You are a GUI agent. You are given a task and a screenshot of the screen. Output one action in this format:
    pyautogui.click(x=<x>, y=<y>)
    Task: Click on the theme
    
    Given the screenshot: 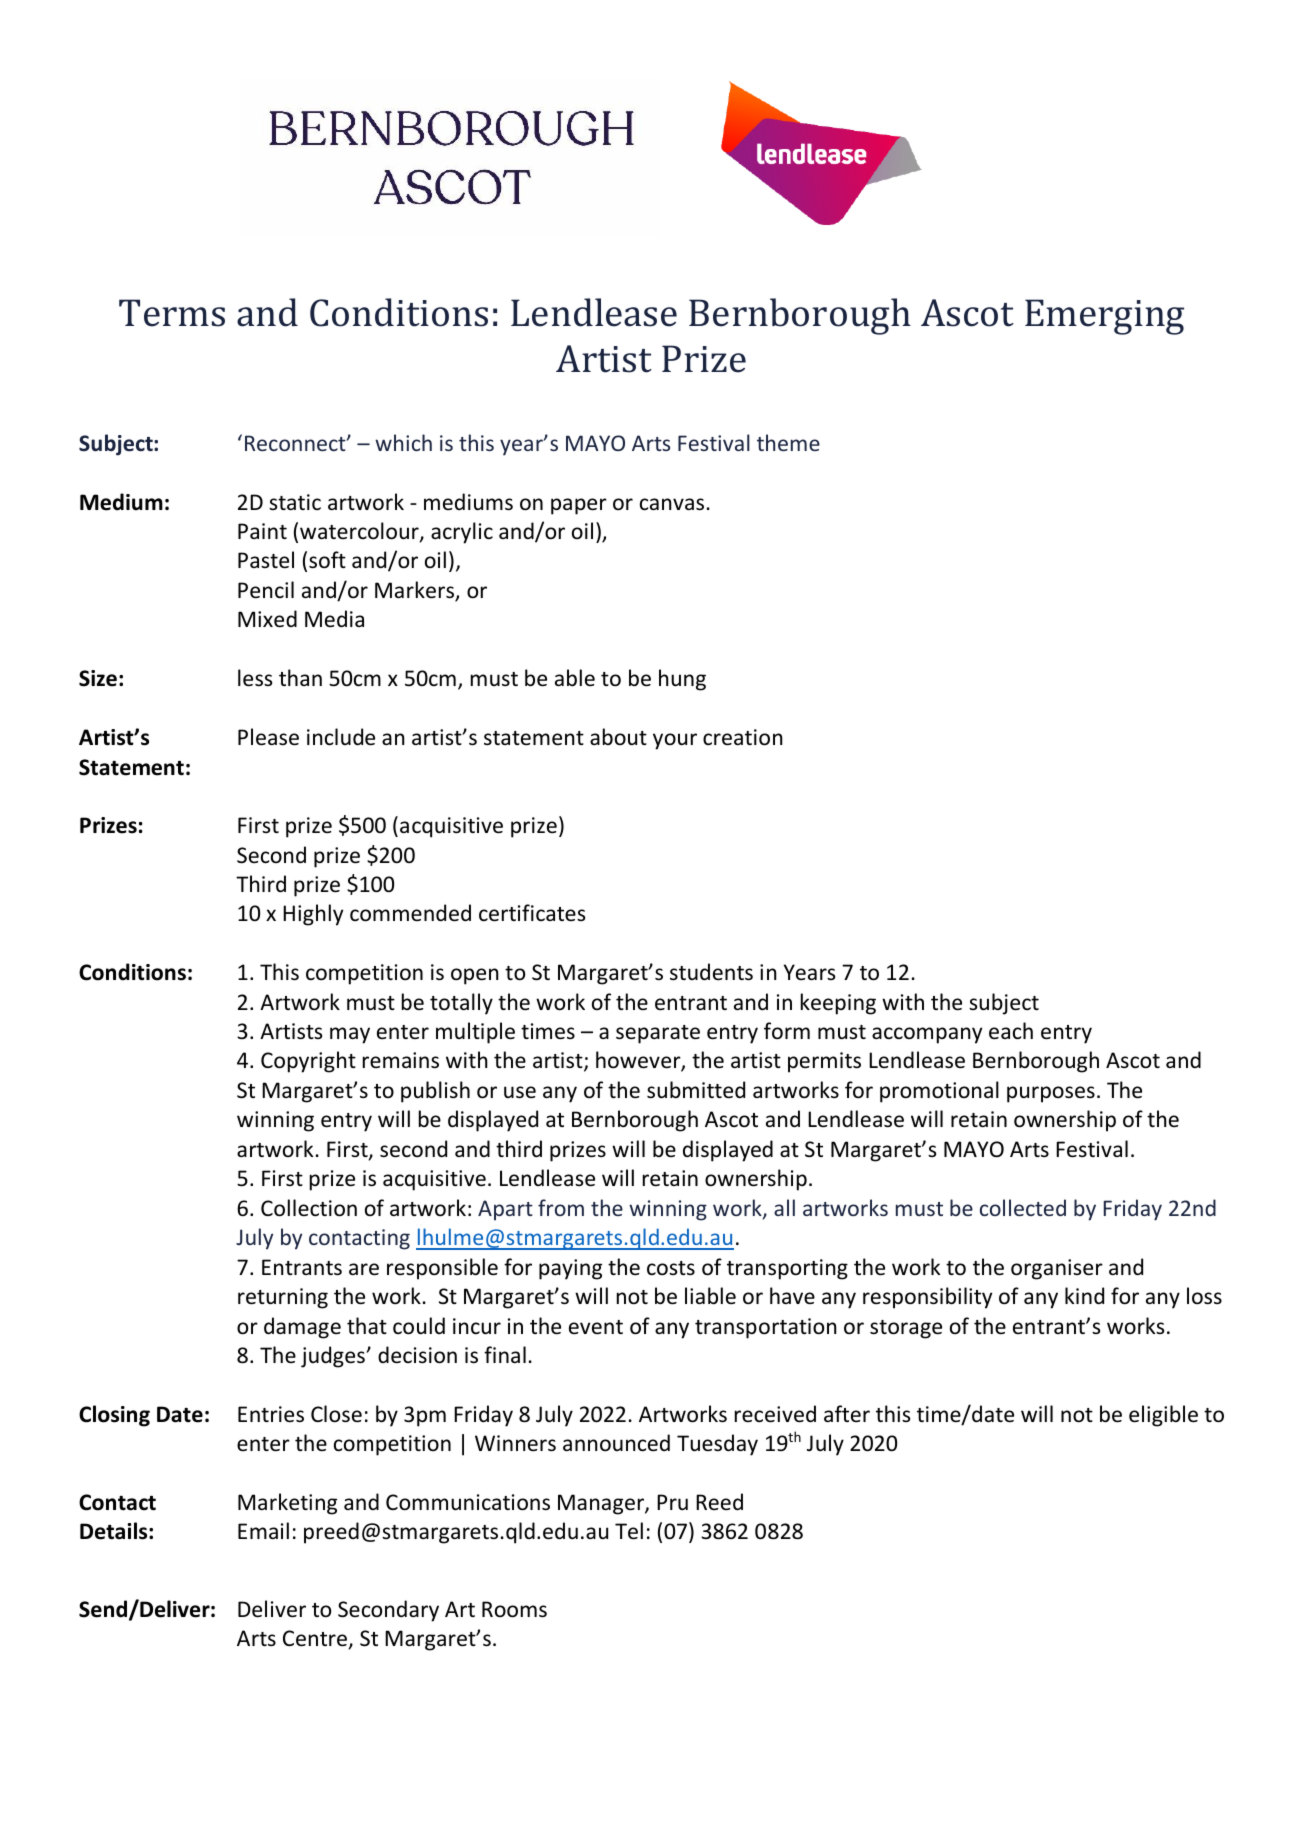 What is the action you would take?
    pyautogui.click(x=788, y=442)
